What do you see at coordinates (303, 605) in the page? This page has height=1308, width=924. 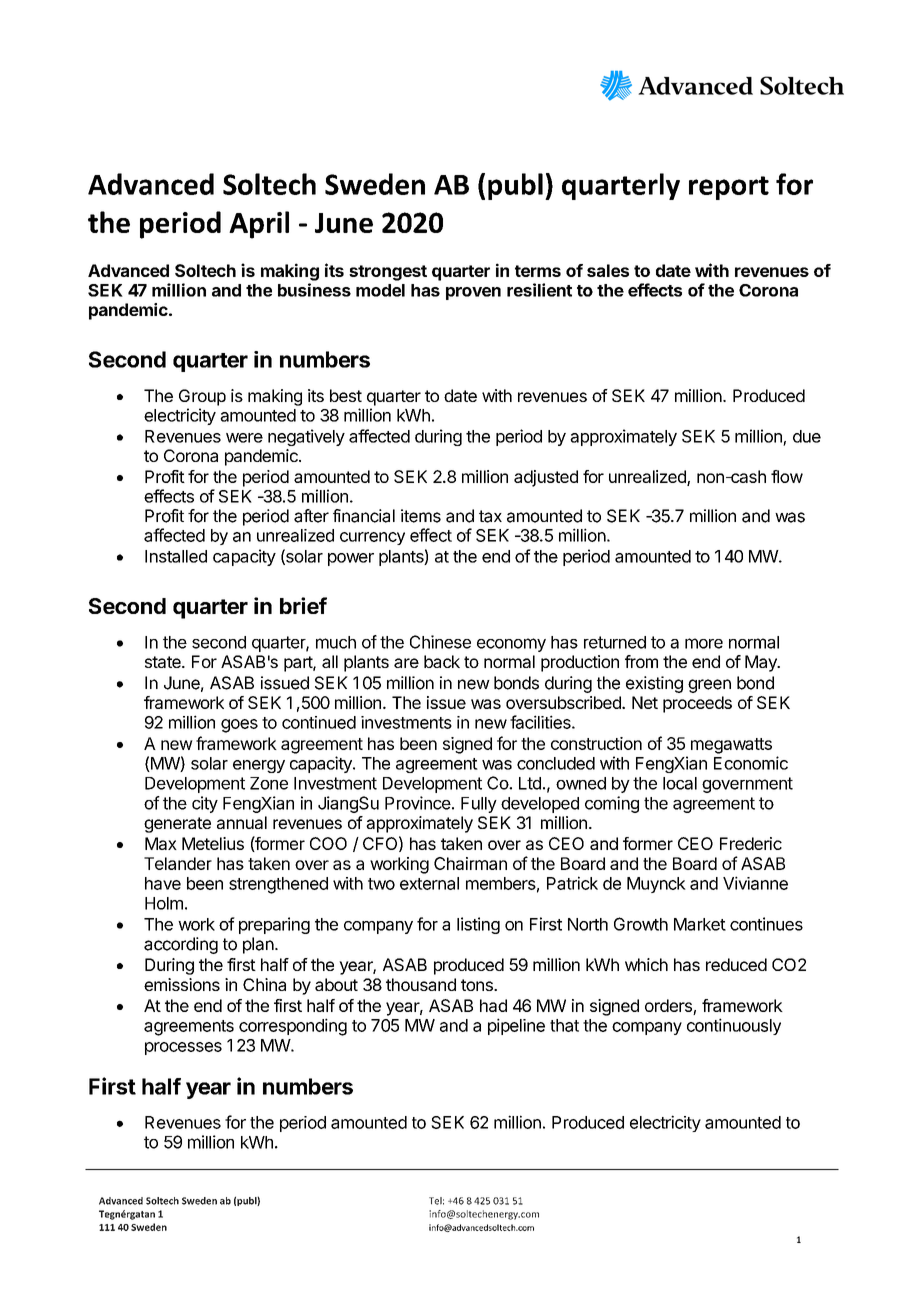 I see `brief` at bounding box center [303, 605].
